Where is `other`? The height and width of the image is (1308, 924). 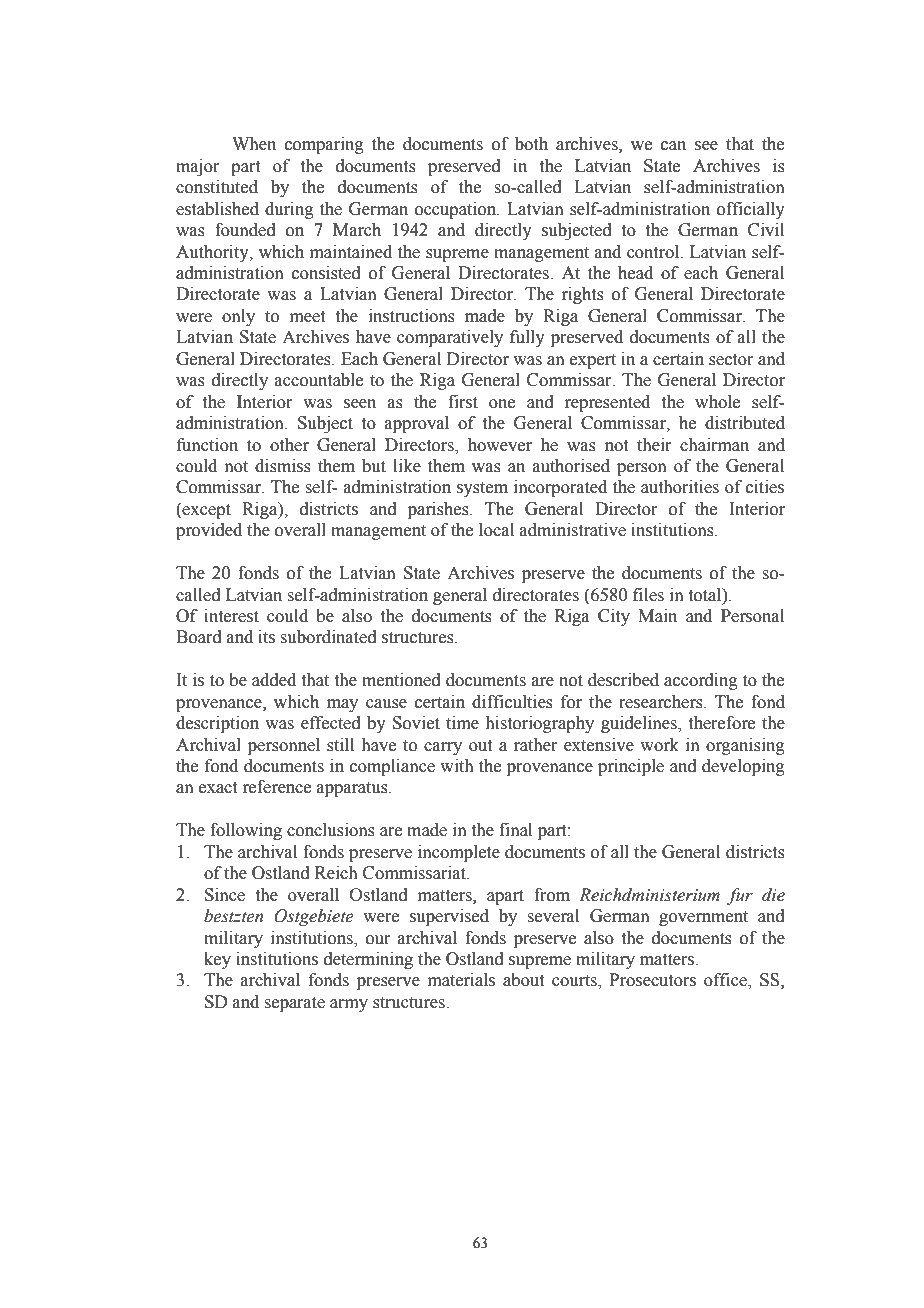
other is located at coordinates (289, 445).
